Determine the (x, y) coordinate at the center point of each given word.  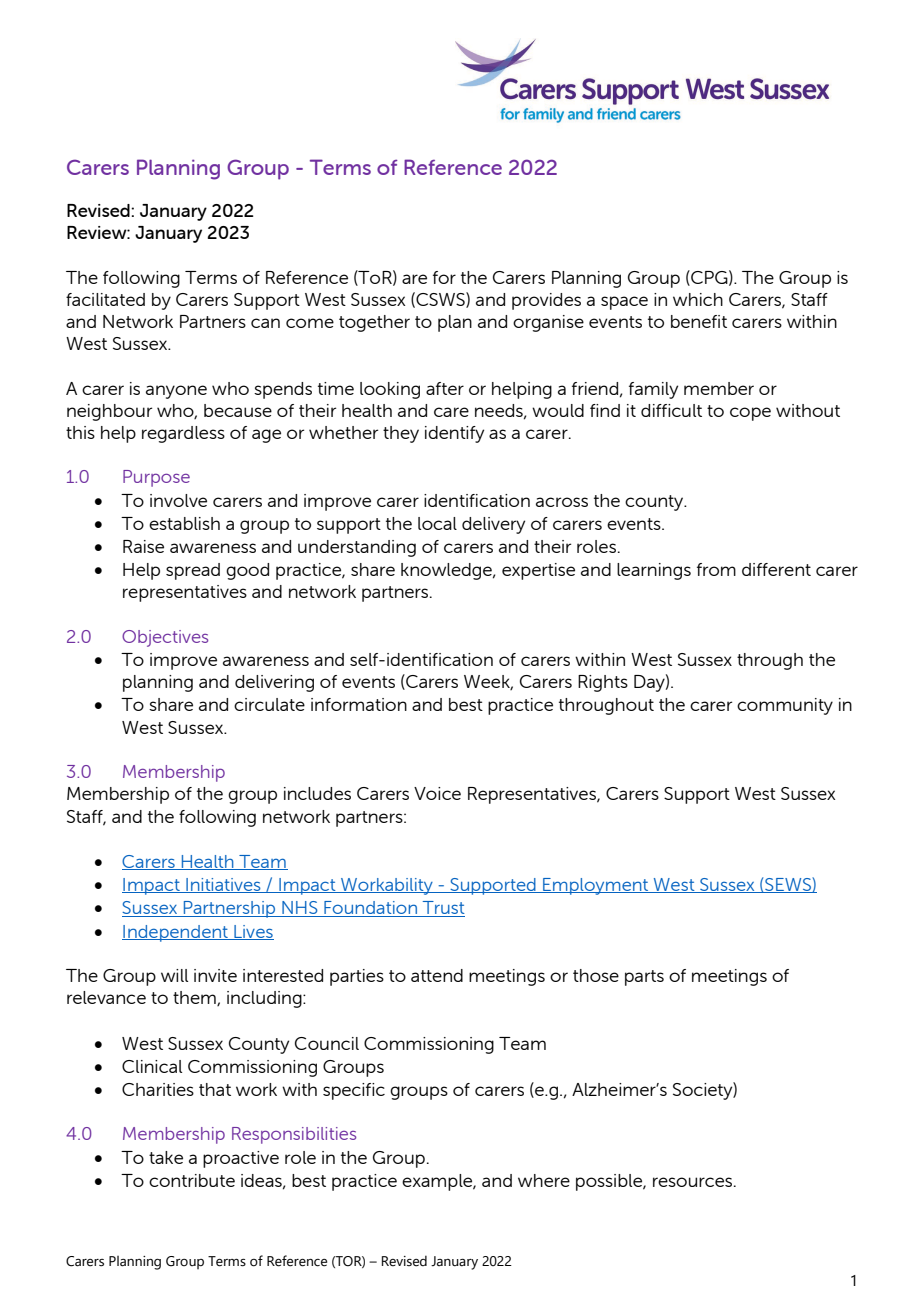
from (716, 569)
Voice (437, 793)
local (437, 523)
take (166, 1157)
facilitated (105, 299)
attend (437, 975)
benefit (699, 321)
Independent (176, 933)
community (785, 706)
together (374, 323)
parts (644, 978)
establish (184, 523)
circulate (269, 704)
